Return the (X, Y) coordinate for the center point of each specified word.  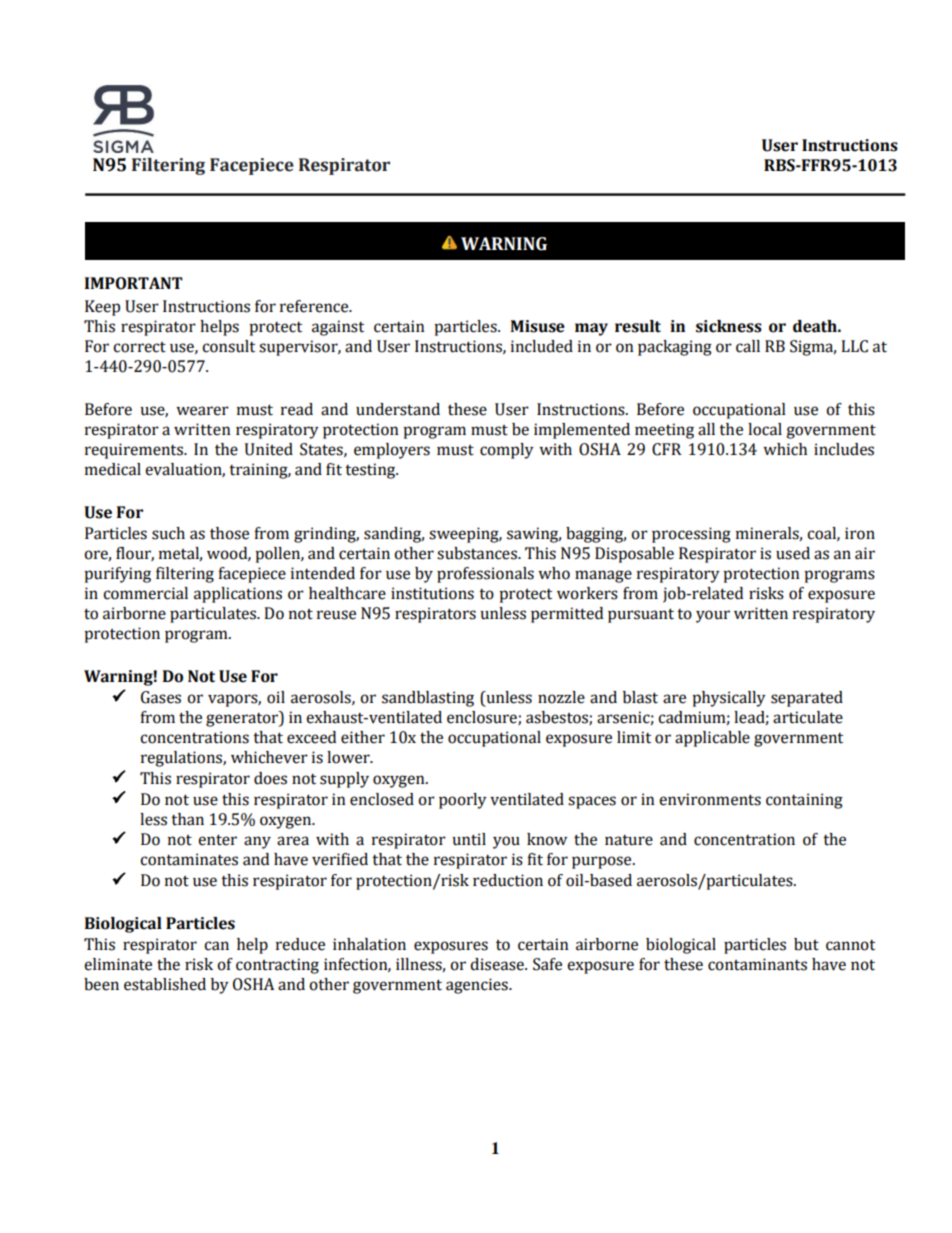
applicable (712, 739)
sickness (729, 326)
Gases (161, 697)
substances (478, 553)
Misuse (537, 326)
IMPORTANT (134, 283)
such (168, 533)
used (793, 553)
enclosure (483, 718)
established (165, 984)
